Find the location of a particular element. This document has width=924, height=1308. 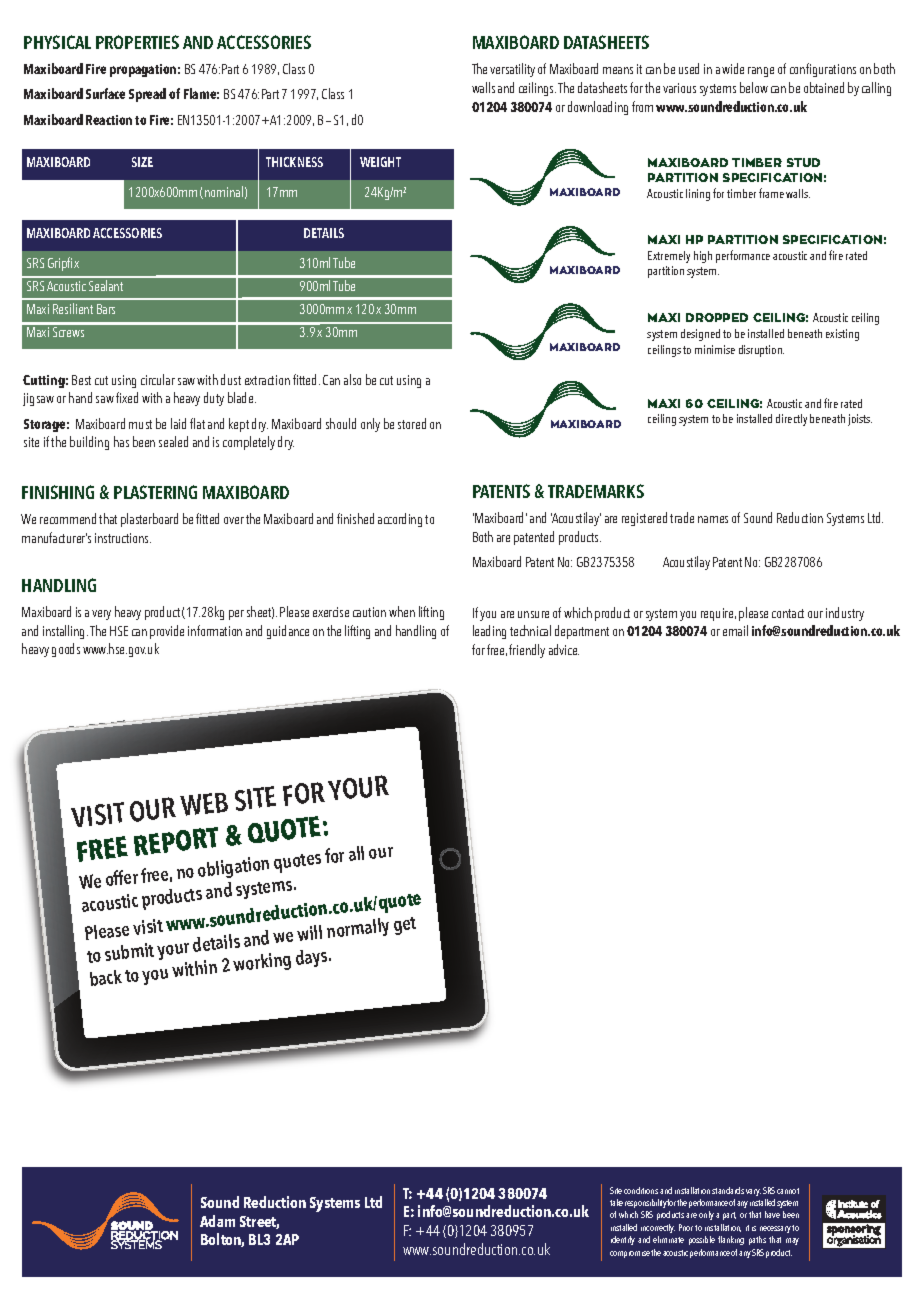

identify is located at coordinates (623, 1240).
